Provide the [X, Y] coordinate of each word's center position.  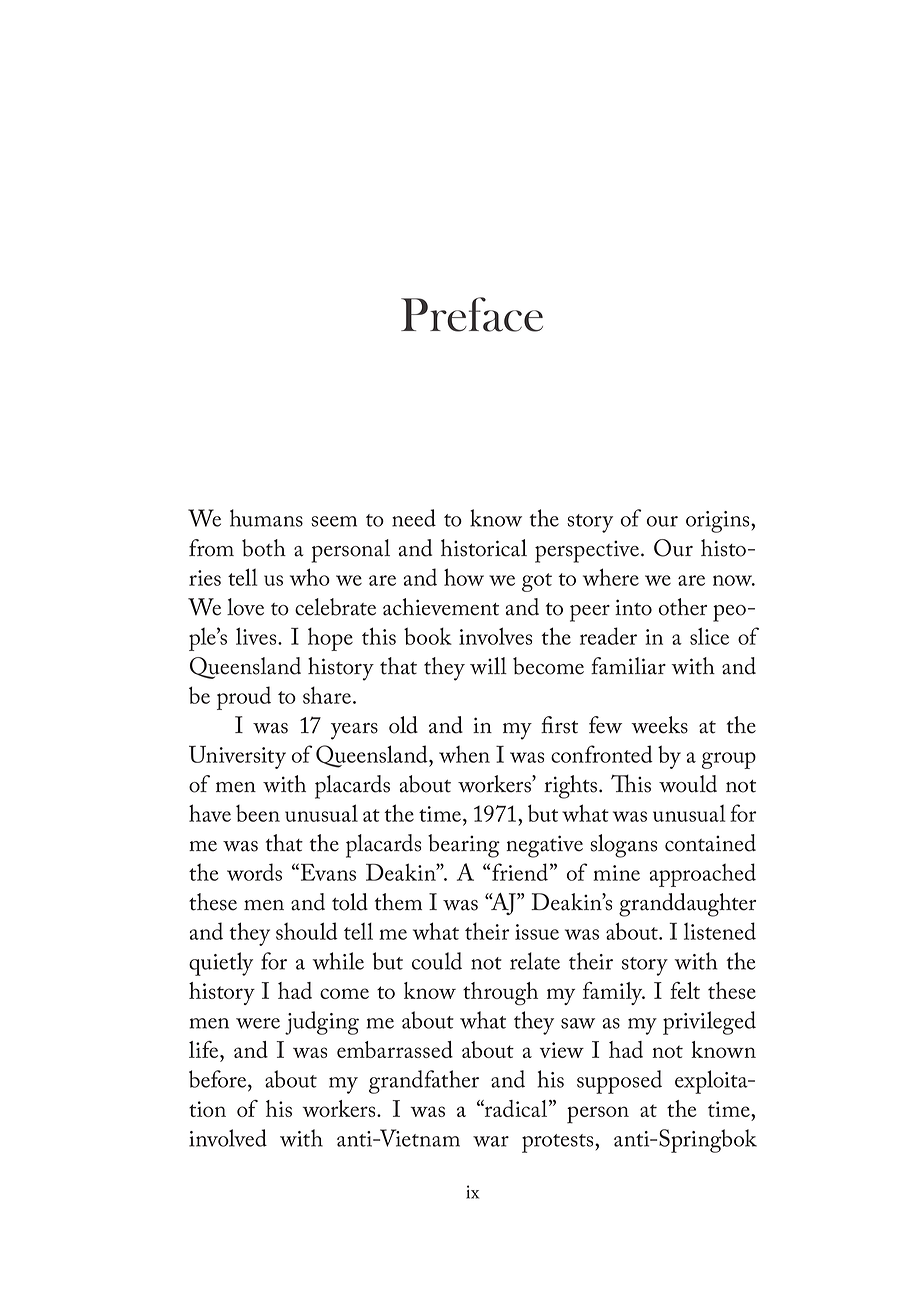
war [491, 1141]
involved [228, 1138]
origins [719, 522]
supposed [619, 1082]
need [414, 518]
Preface [472, 314]
